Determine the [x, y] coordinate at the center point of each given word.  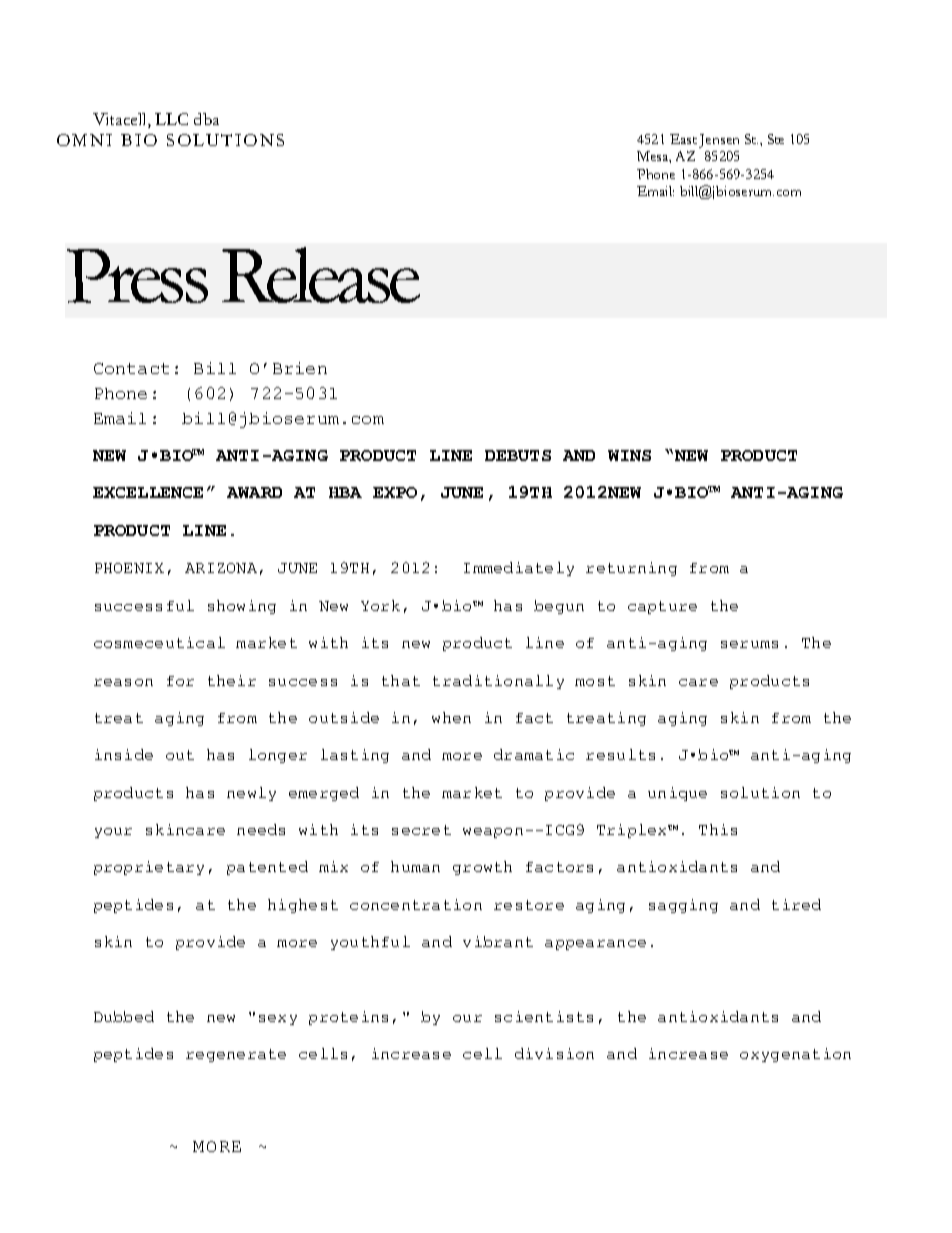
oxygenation [795, 1055]
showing [242, 607]
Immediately [519, 569]
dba [206, 119]
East [683, 139]
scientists [544, 1016]
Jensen [719, 141]
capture [662, 607]
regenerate [236, 1055]
